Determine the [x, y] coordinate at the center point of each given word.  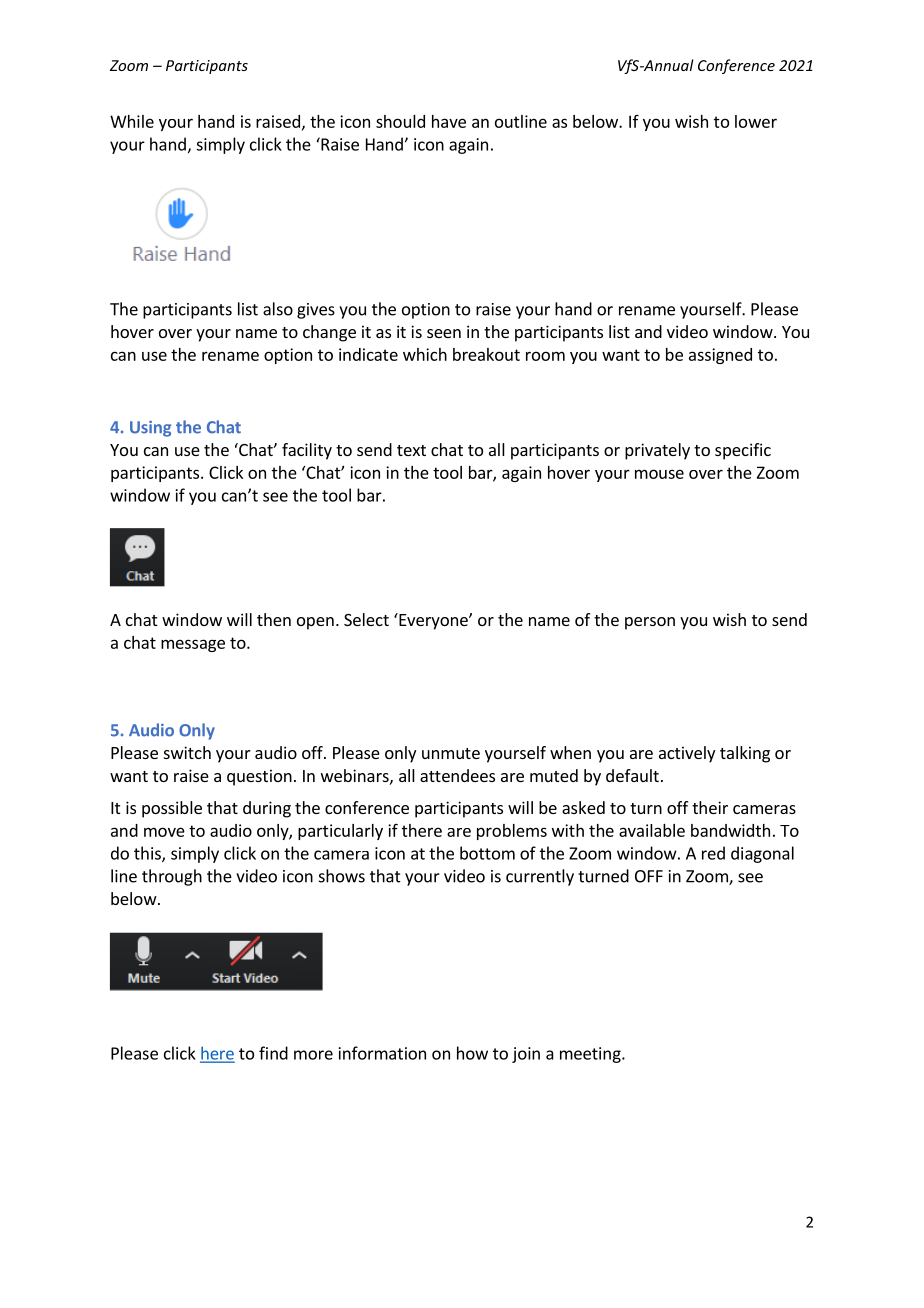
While [132, 121]
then [274, 619]
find [273, 1053]
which [425, 354]
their [710, 807]
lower [756, 121]
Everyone [433, 621]
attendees [457, 775]
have [449, 121]
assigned [720, 356]
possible [172, 809]
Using [150, 429]
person [650, 623]
